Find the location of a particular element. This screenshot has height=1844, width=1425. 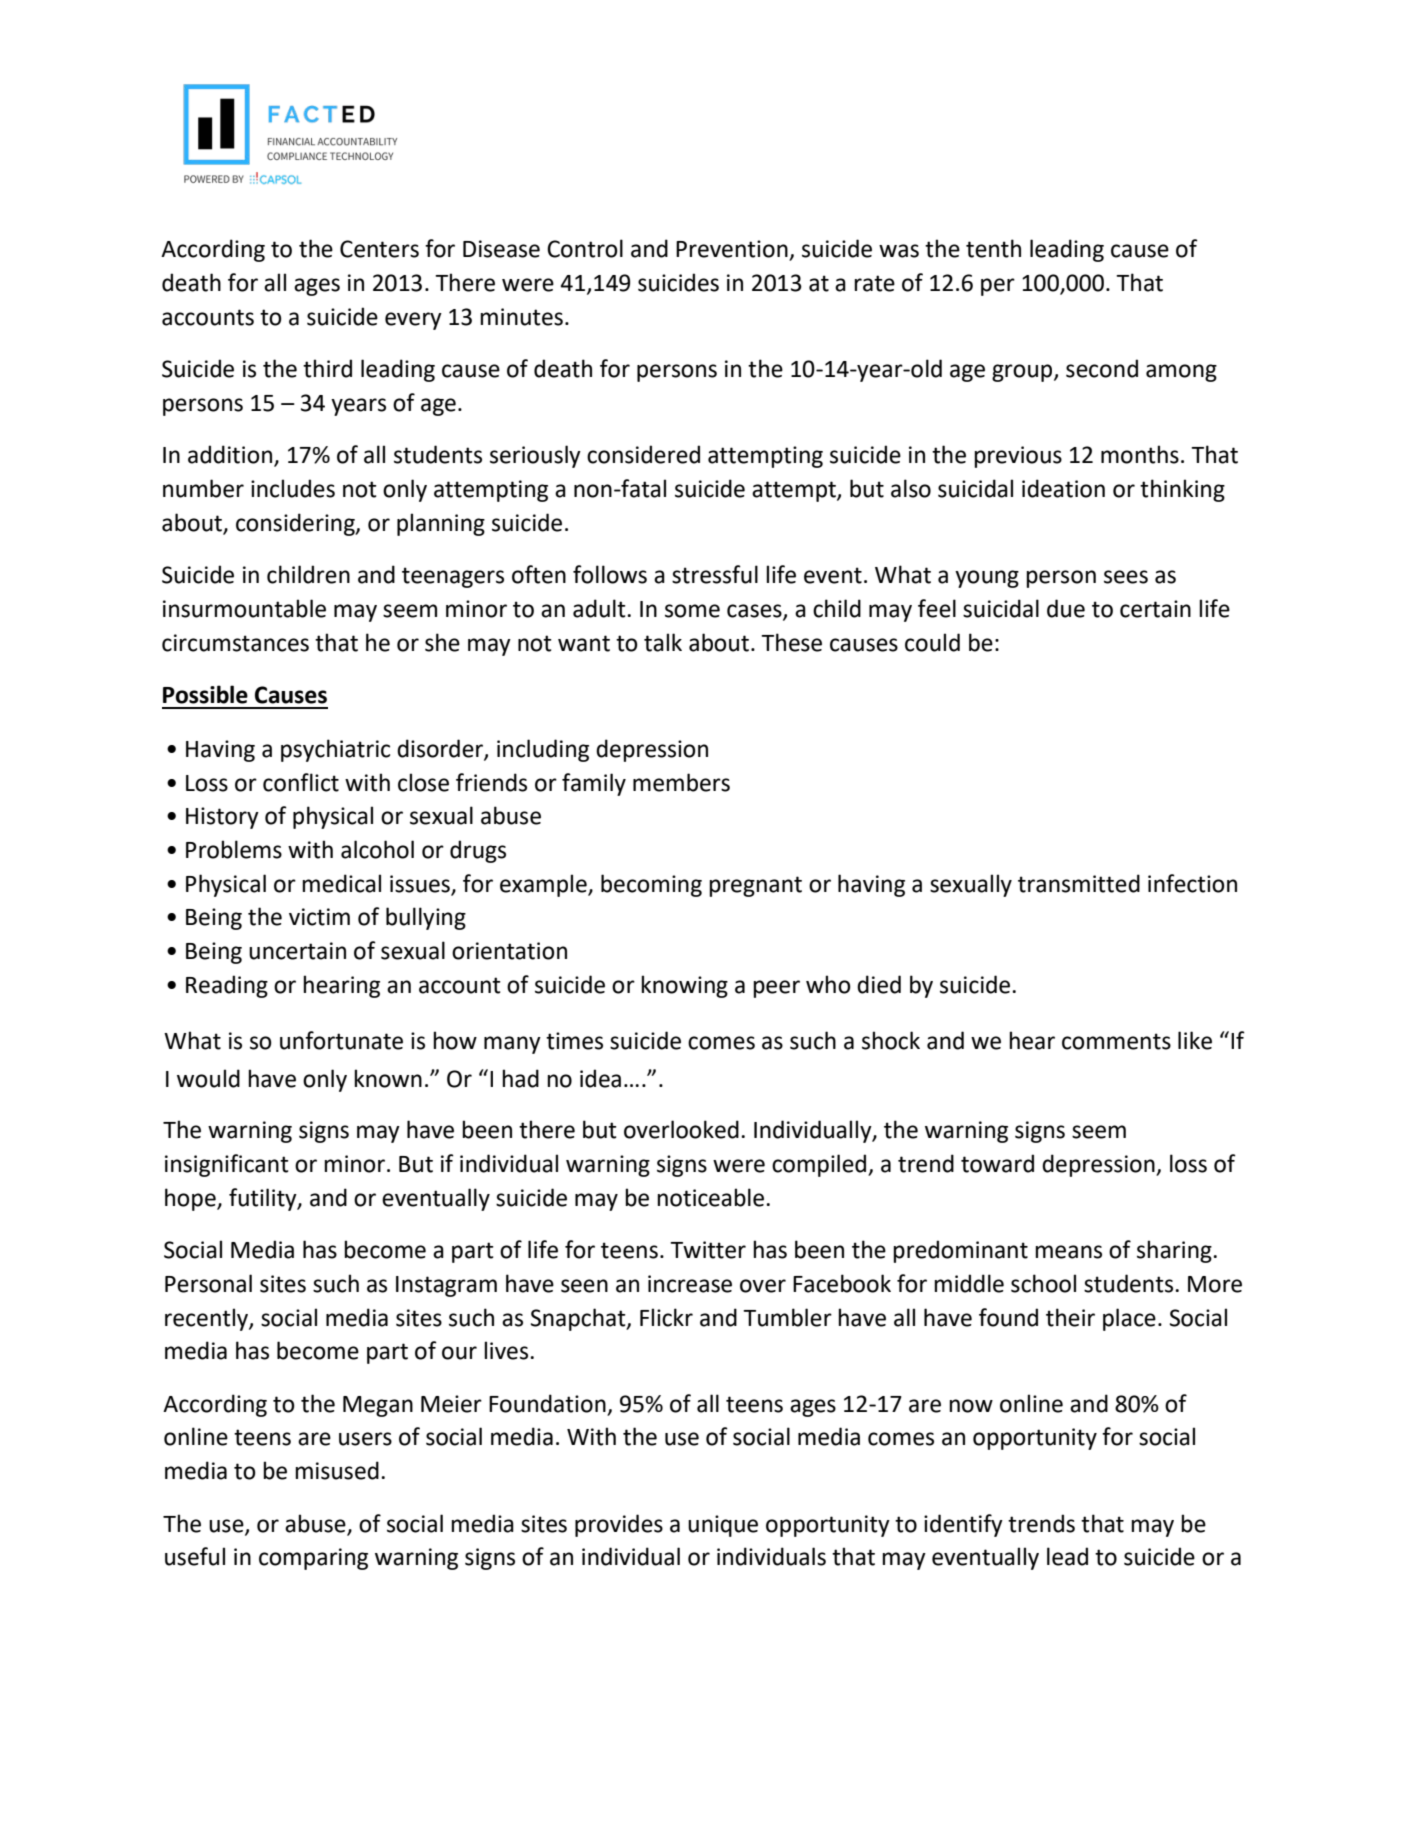

transmitted is located at coordinates (1079, 883).
